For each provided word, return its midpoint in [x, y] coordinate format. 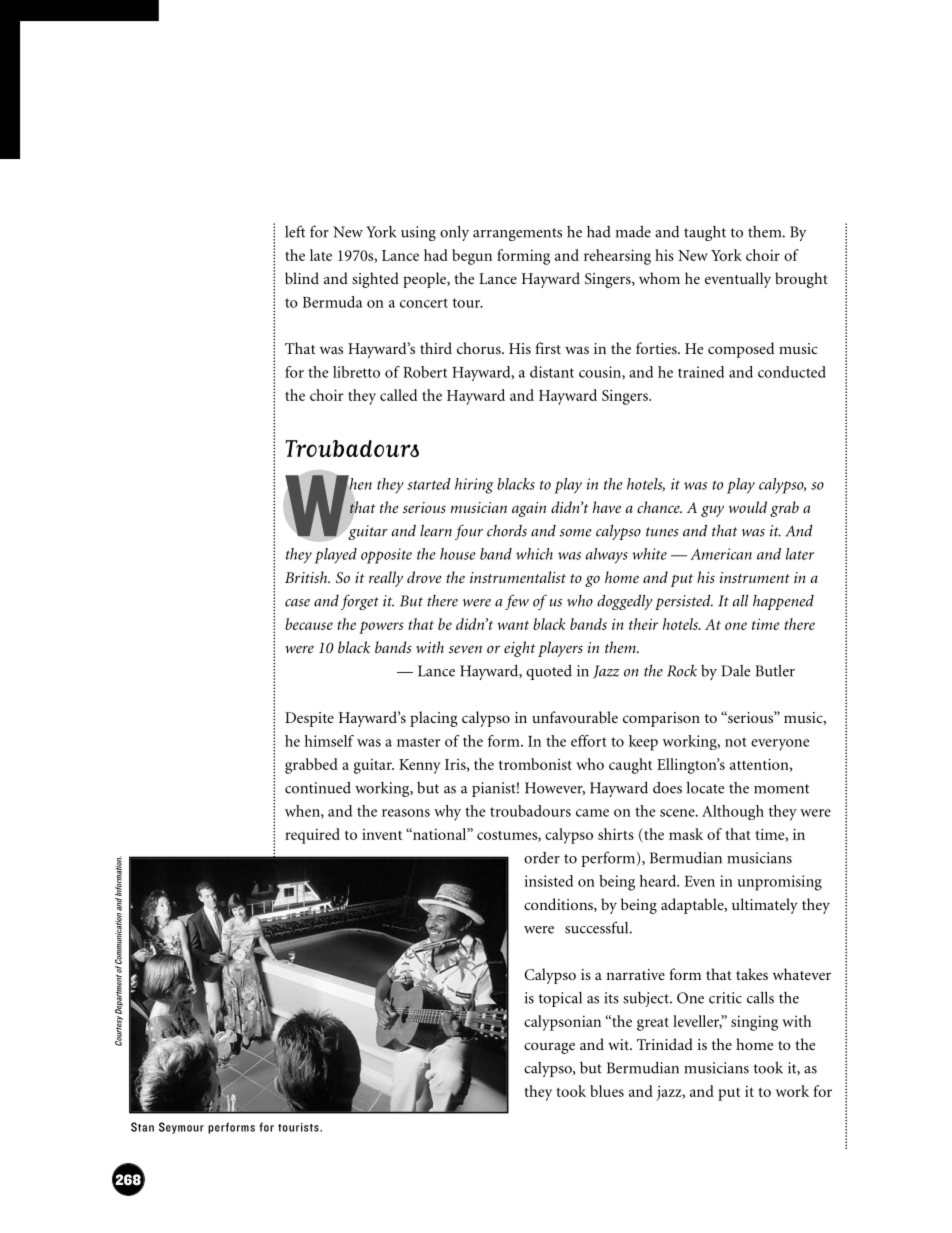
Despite [309, 719]
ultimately [765, 906]
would [747, 507]
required [312, 836]
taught [705, 233]
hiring [474, 486]
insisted [548, 881]
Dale [735, 671]
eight [520, 649]
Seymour [181, 1128]
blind [302, 278]
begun [472, 257]
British [307, 577]
